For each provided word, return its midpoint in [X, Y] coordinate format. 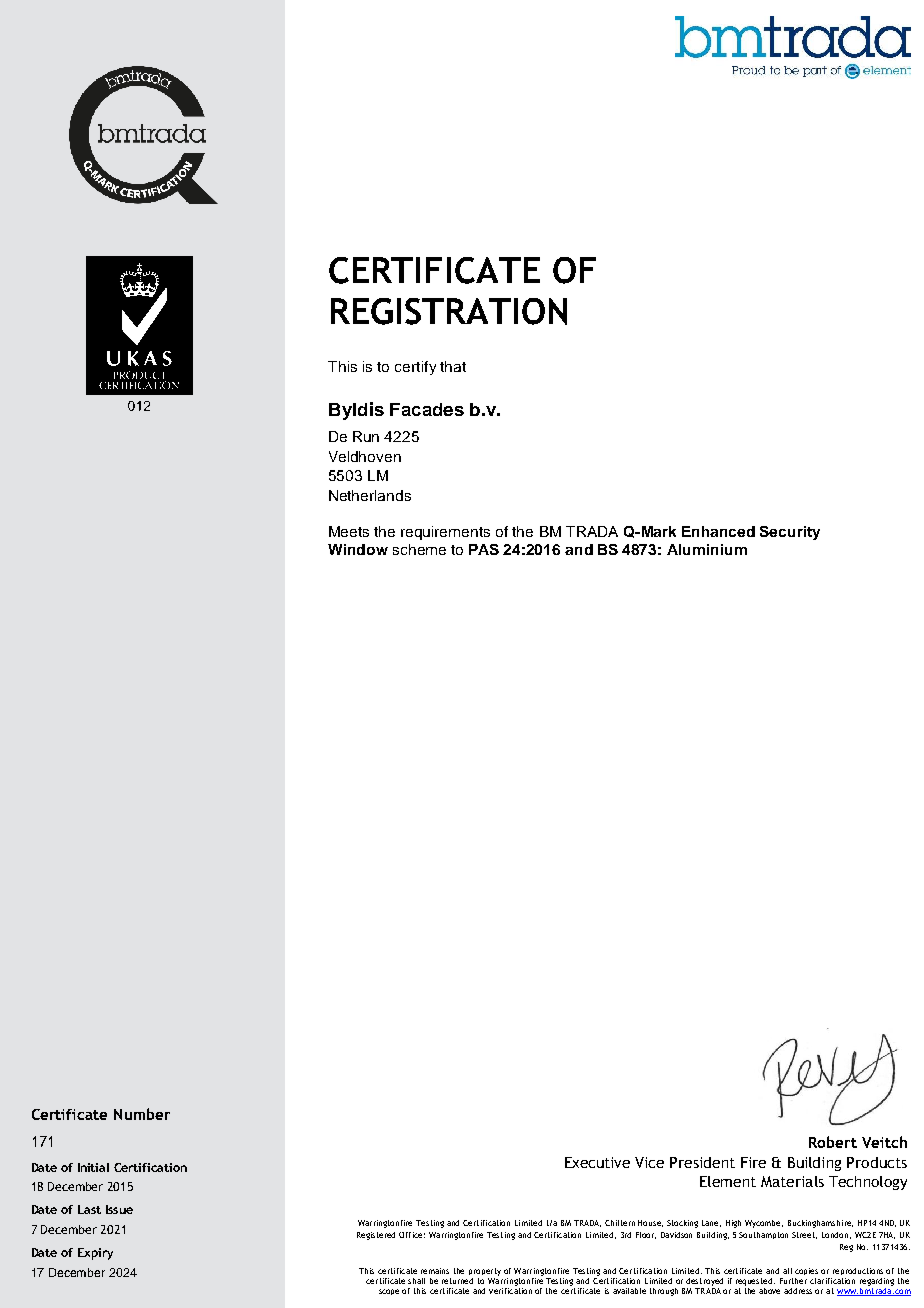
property [485, 1272]
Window [358, 549]
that [453, 366]
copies [806, 1271]
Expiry [95, 1254]
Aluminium [707, 549]
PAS [484, 549]
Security [790, 533]
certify [415, 368]
